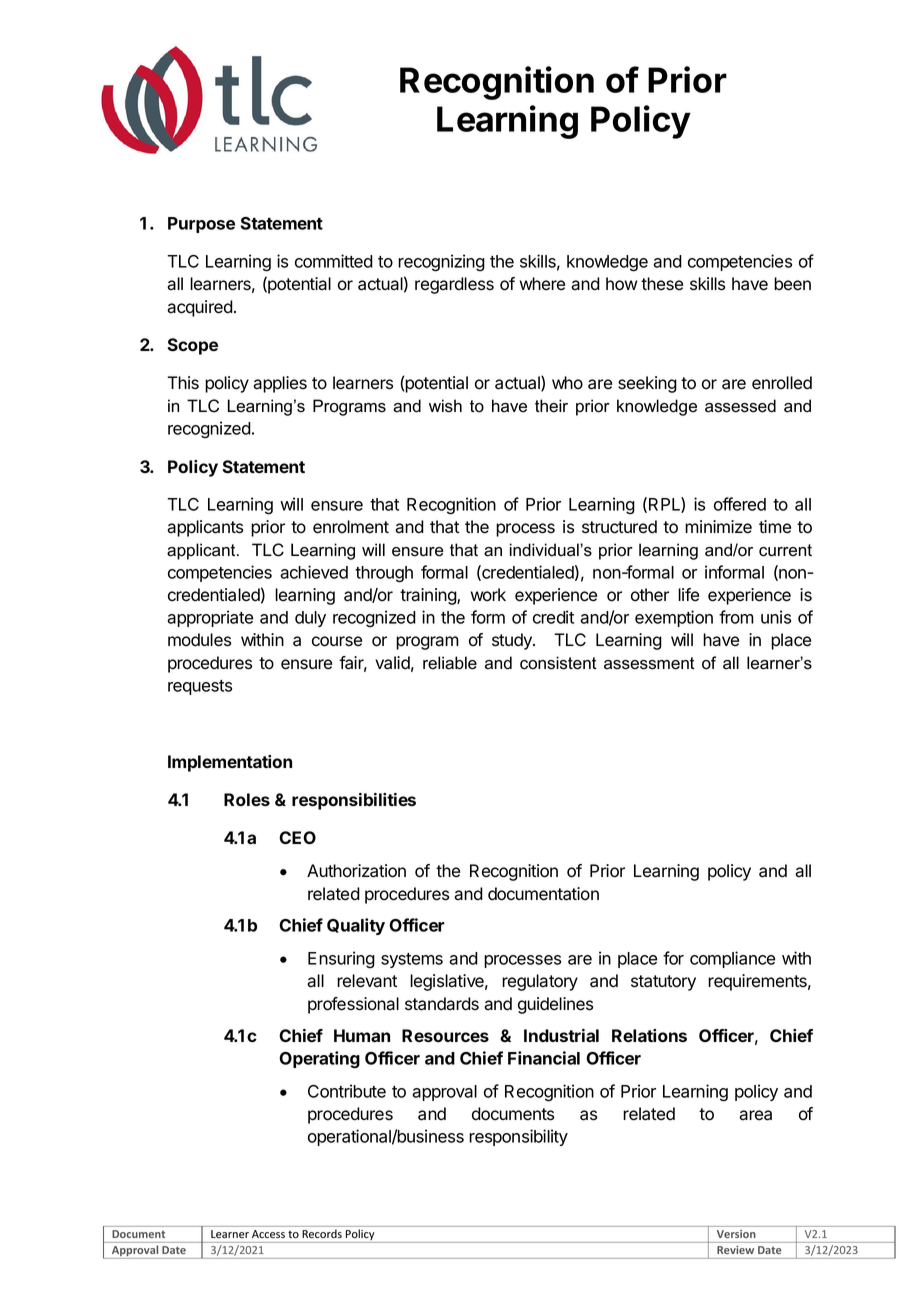 The width and height of the screenshot is (924, 1308). What do you see at coordinates (450, 663) in the screenshot?
I see `reliable` at bounding box center [450, 663].
